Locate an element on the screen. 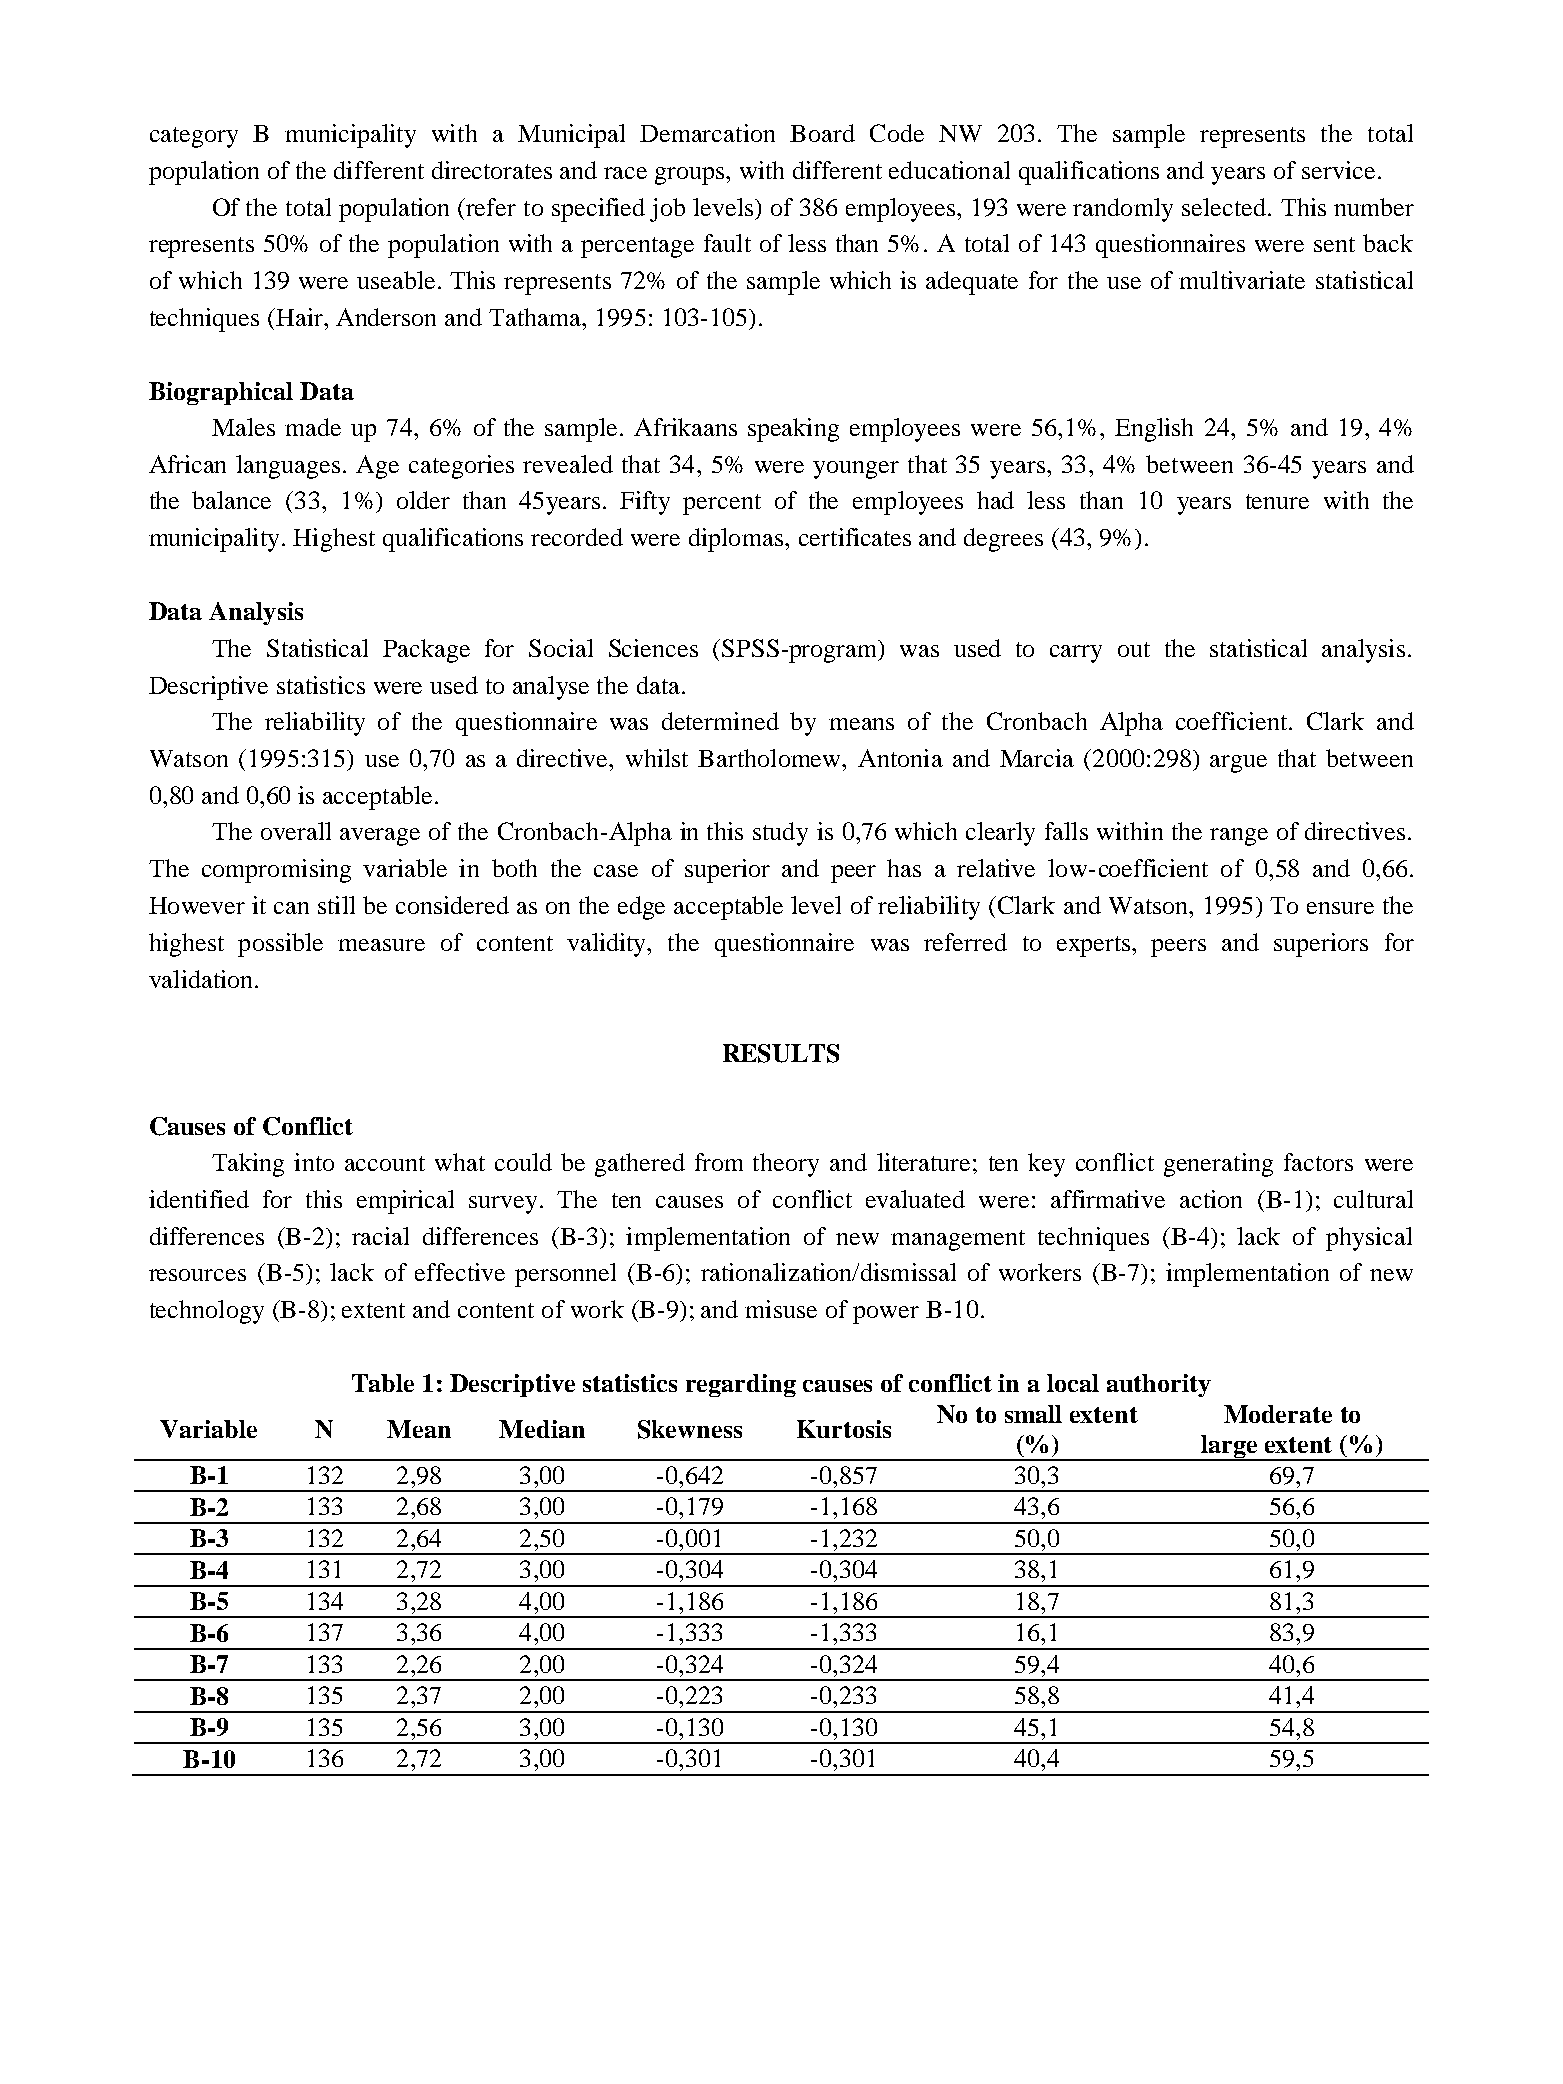 Image resolution: width=1563 pixels, height=2084 pixels. argue is located at coordinates (1238, 764).
